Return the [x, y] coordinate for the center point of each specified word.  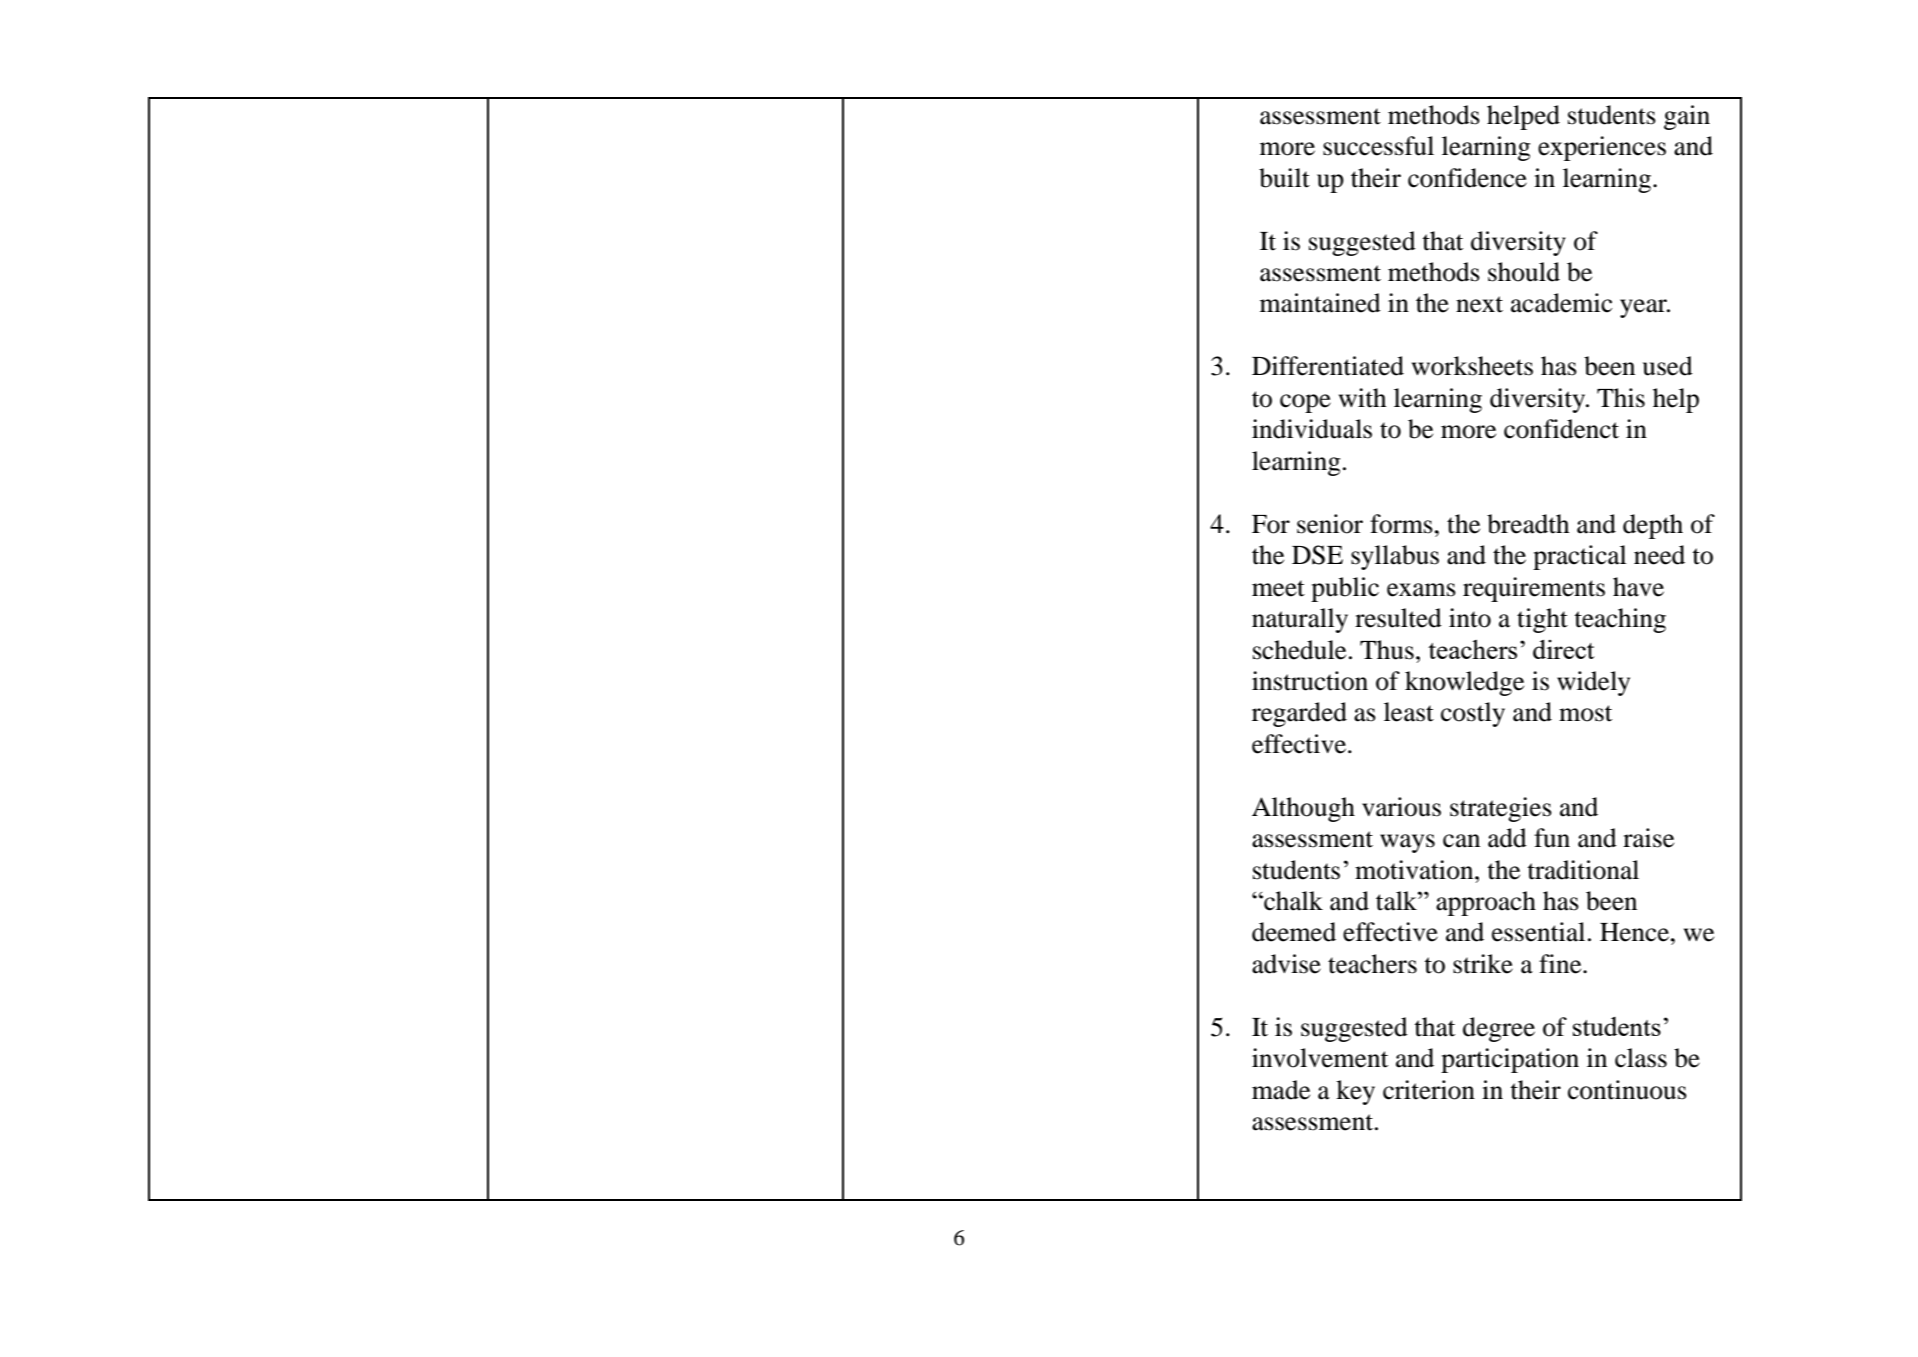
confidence [1467, 178]
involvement [1320, 1058]
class [1641, 1058]
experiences [1602, 148]
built [1284, 178]
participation [1510, 1060]
